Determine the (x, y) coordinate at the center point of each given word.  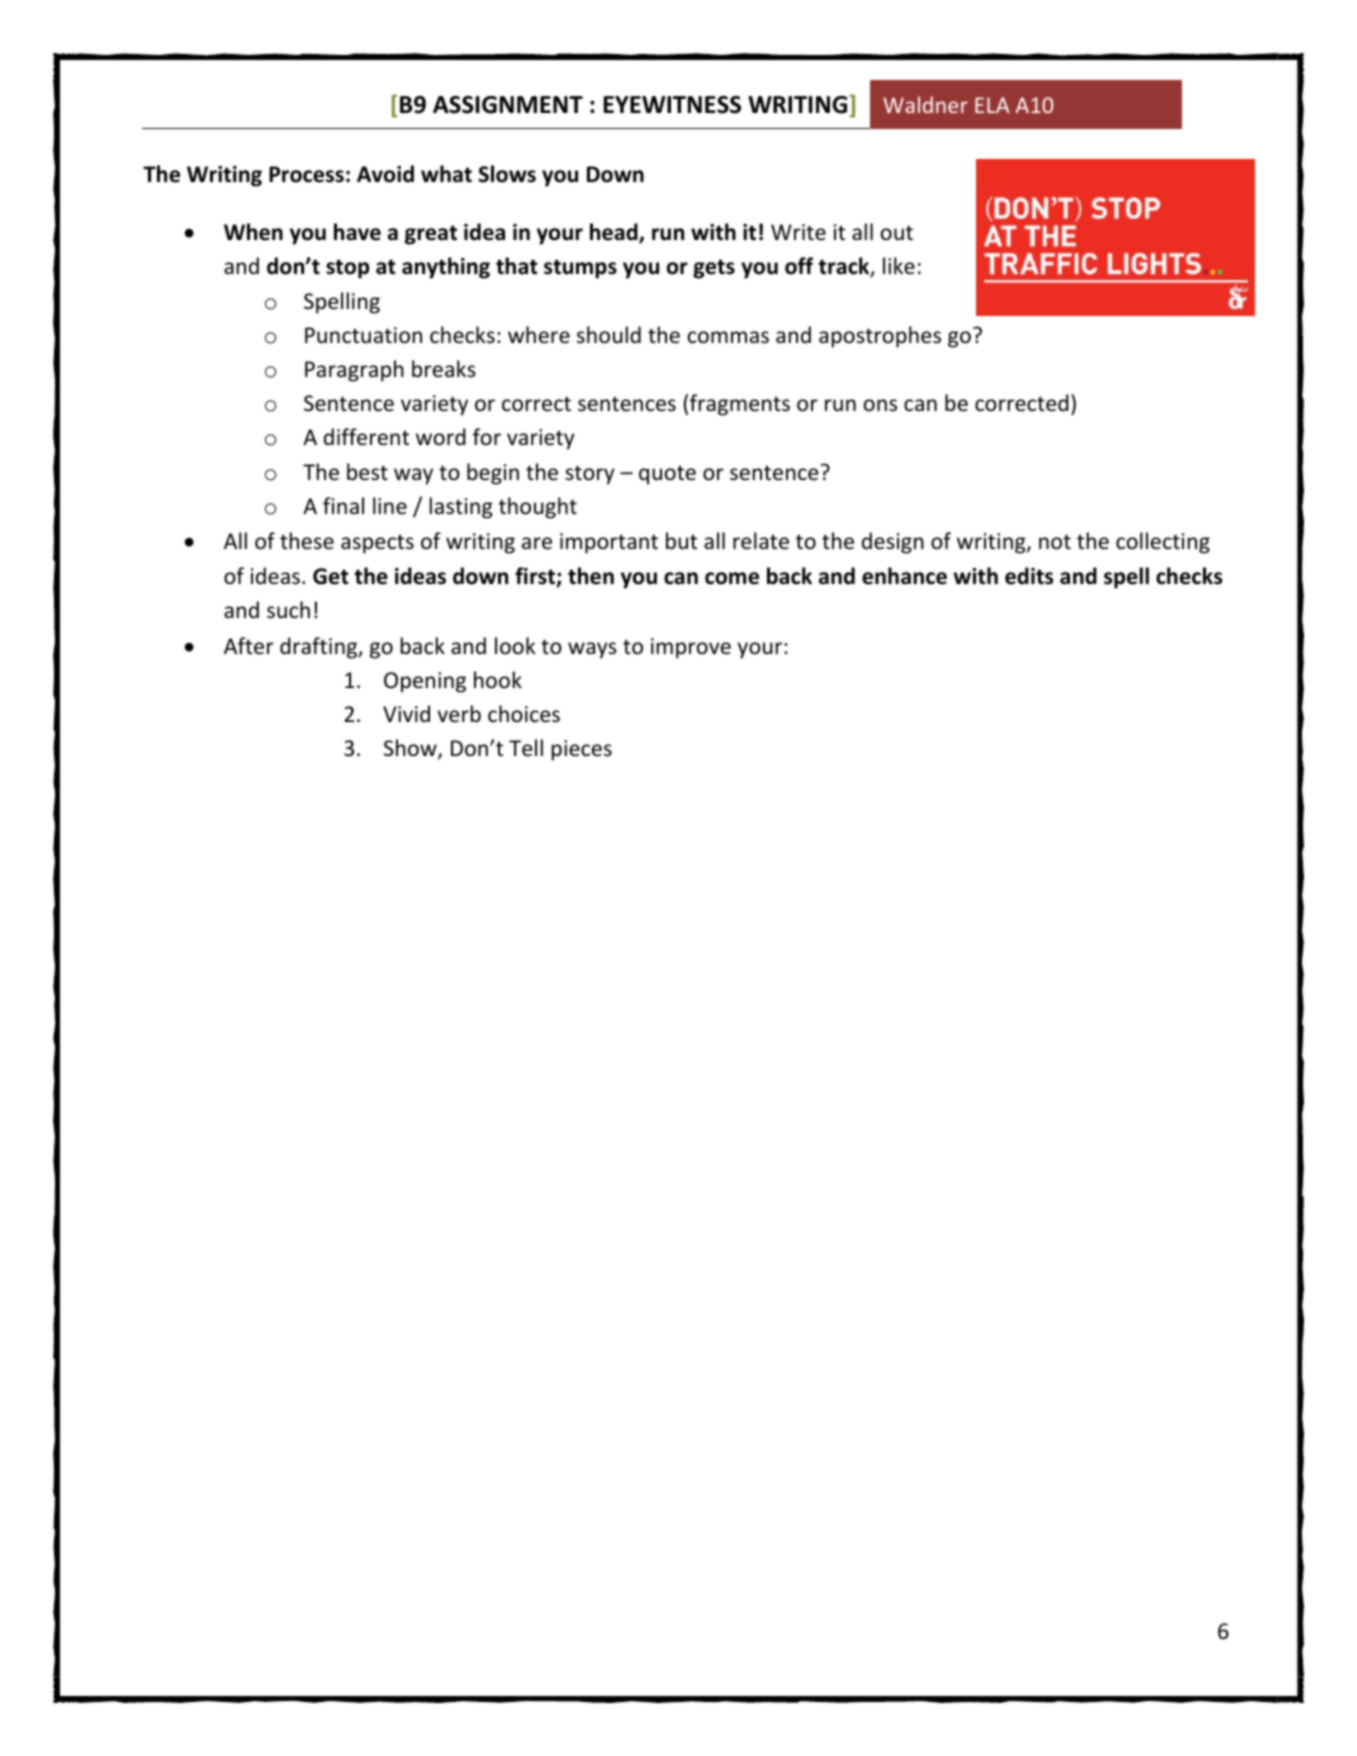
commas (728, 337)
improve (691, 648)
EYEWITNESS (672, 105)
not (1055, 542)
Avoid (385, 174)
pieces (582, 750)
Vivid (406, 714)
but (681, 541)
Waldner (925, 104)
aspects (377, 544)
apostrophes (880, 337)
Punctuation (363, 335)
